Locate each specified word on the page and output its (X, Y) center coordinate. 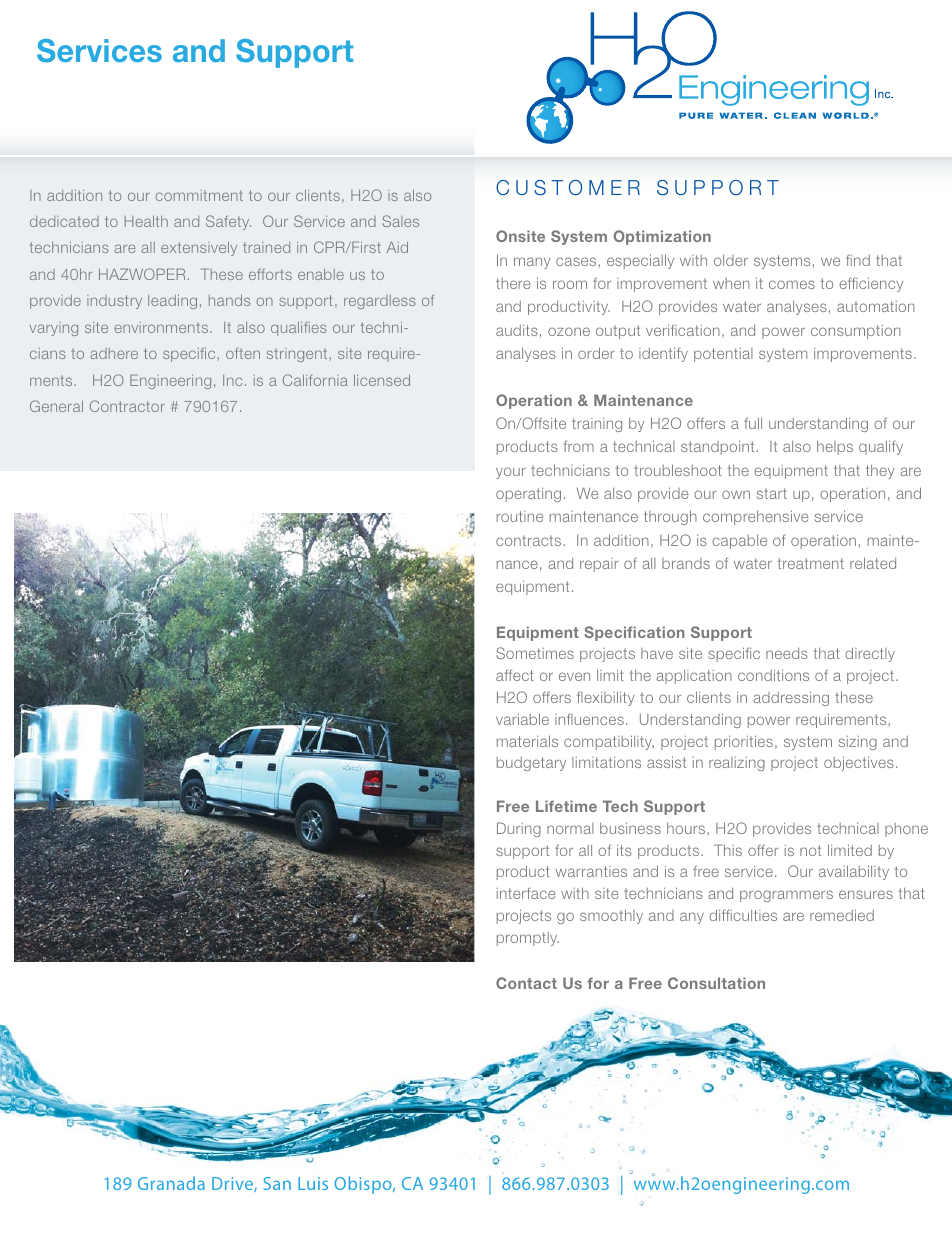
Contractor (127, 406)
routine (520, 516)
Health (146, 221)
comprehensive (756, 517)
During (519, 829)
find (858, 260)
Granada (171, 1183)
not (810, 850)
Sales (400, 221)
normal (570, 828)
